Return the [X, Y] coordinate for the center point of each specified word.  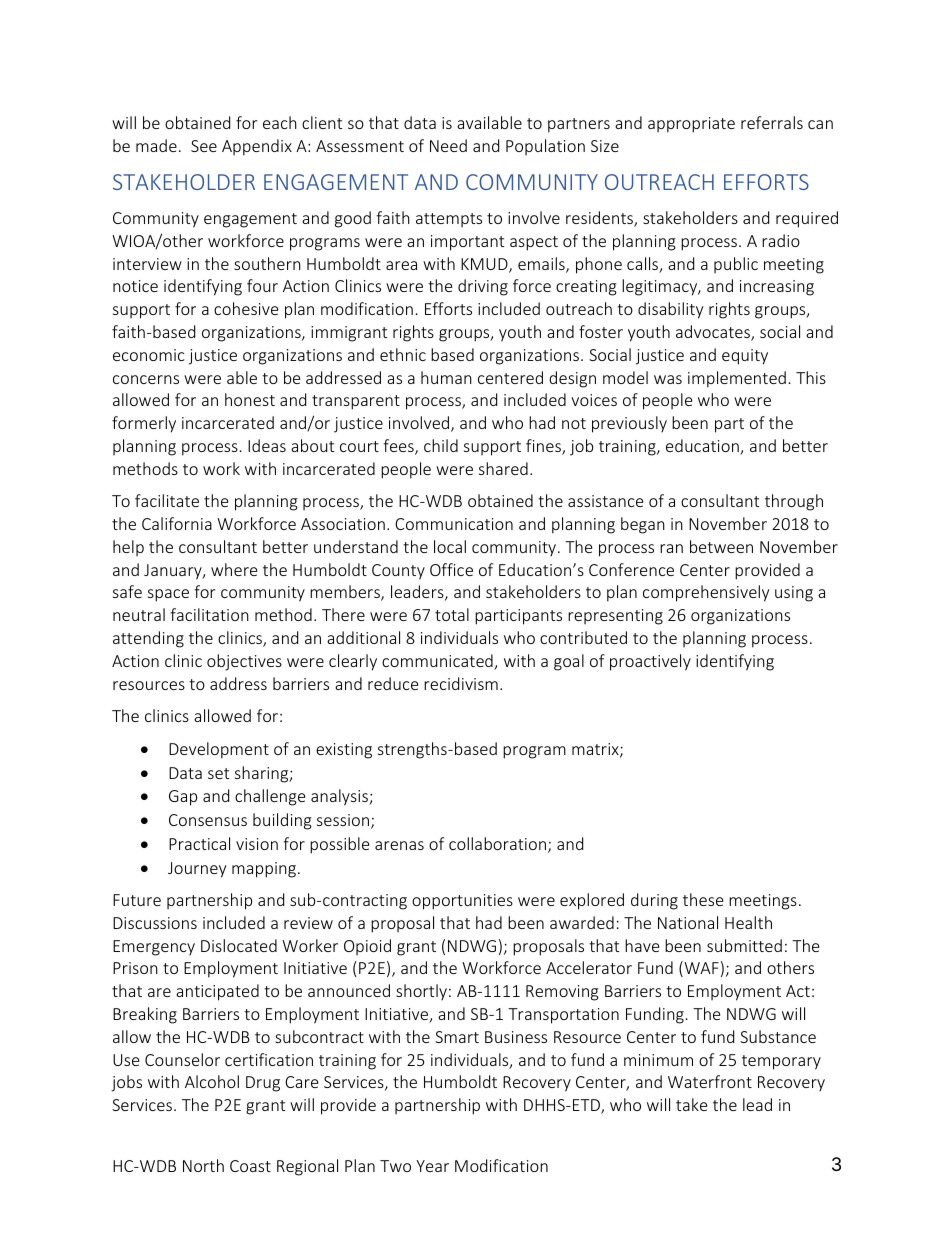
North [203, 1165]
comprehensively [706, 593]
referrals [772, 122]
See [204, 146]
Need [448, 145]
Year [432, 1166]
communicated [438, 662]
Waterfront [710, 1081]
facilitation [209, 614]
